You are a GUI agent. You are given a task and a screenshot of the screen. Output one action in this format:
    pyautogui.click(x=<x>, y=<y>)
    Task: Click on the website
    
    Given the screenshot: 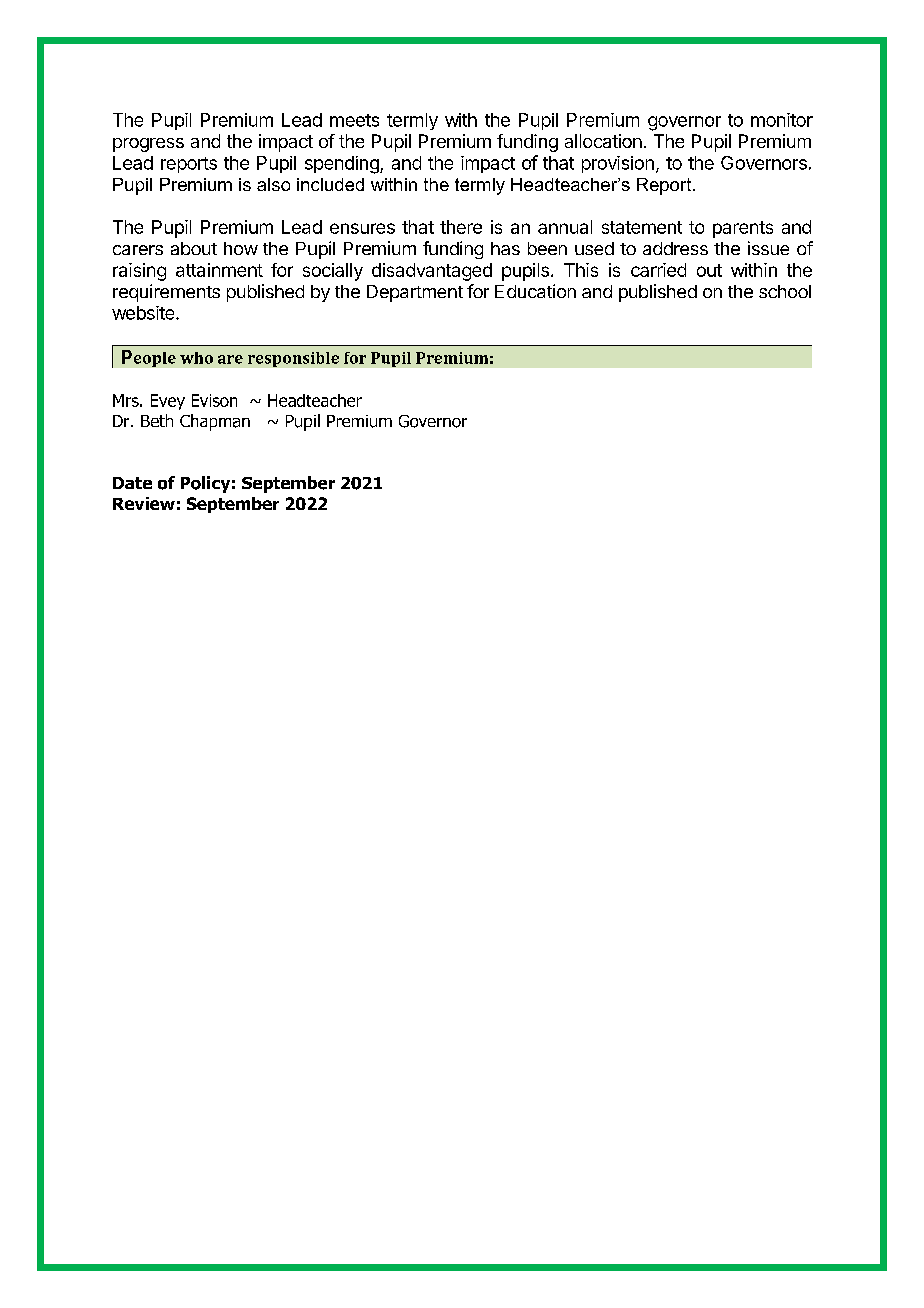 What is the action you would take?
    pyautogui.click(x=144, y=313)
